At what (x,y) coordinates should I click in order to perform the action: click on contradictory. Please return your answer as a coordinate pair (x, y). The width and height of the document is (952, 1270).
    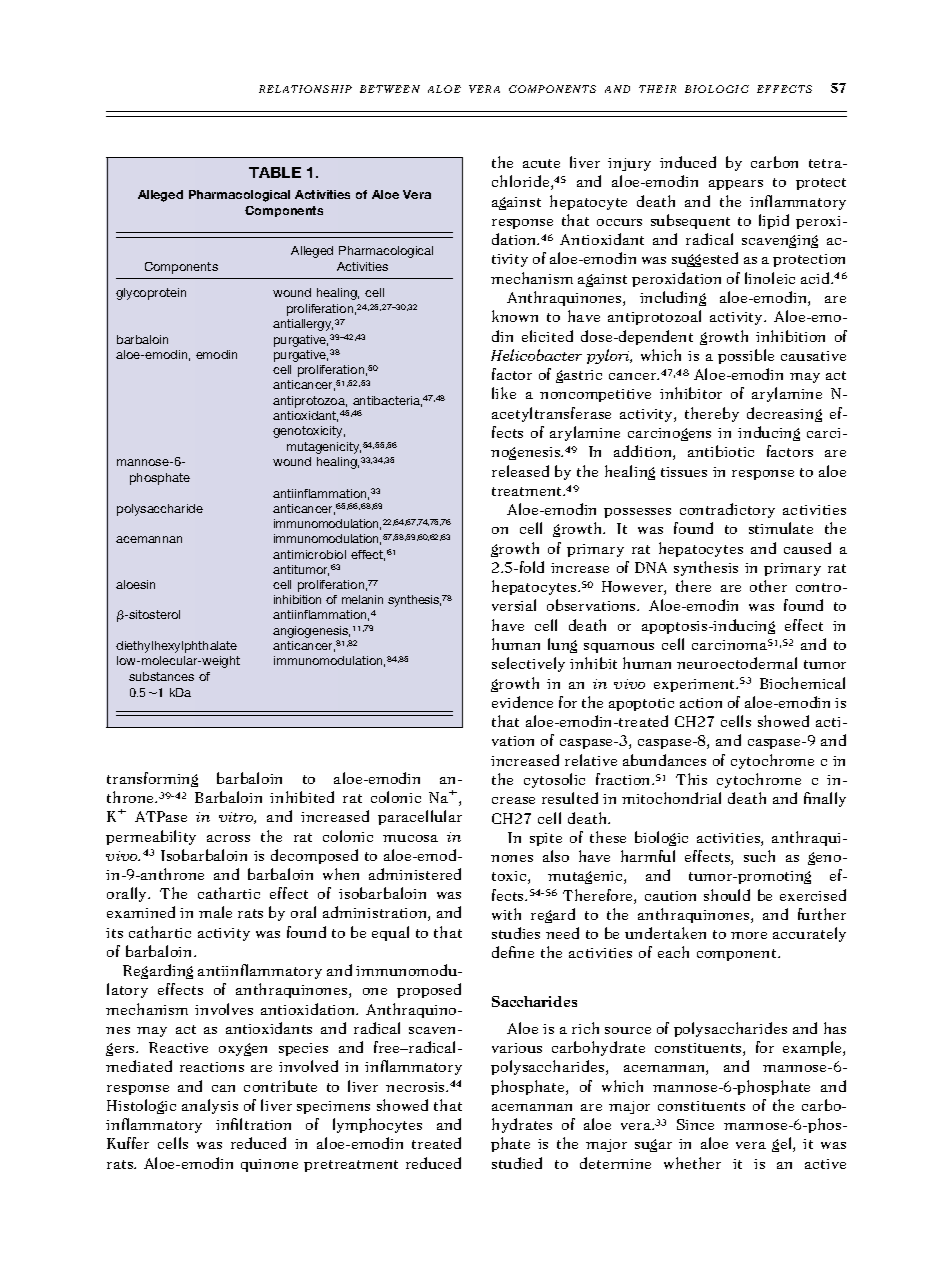
    Looking at the image, I should click on (727, 510).
